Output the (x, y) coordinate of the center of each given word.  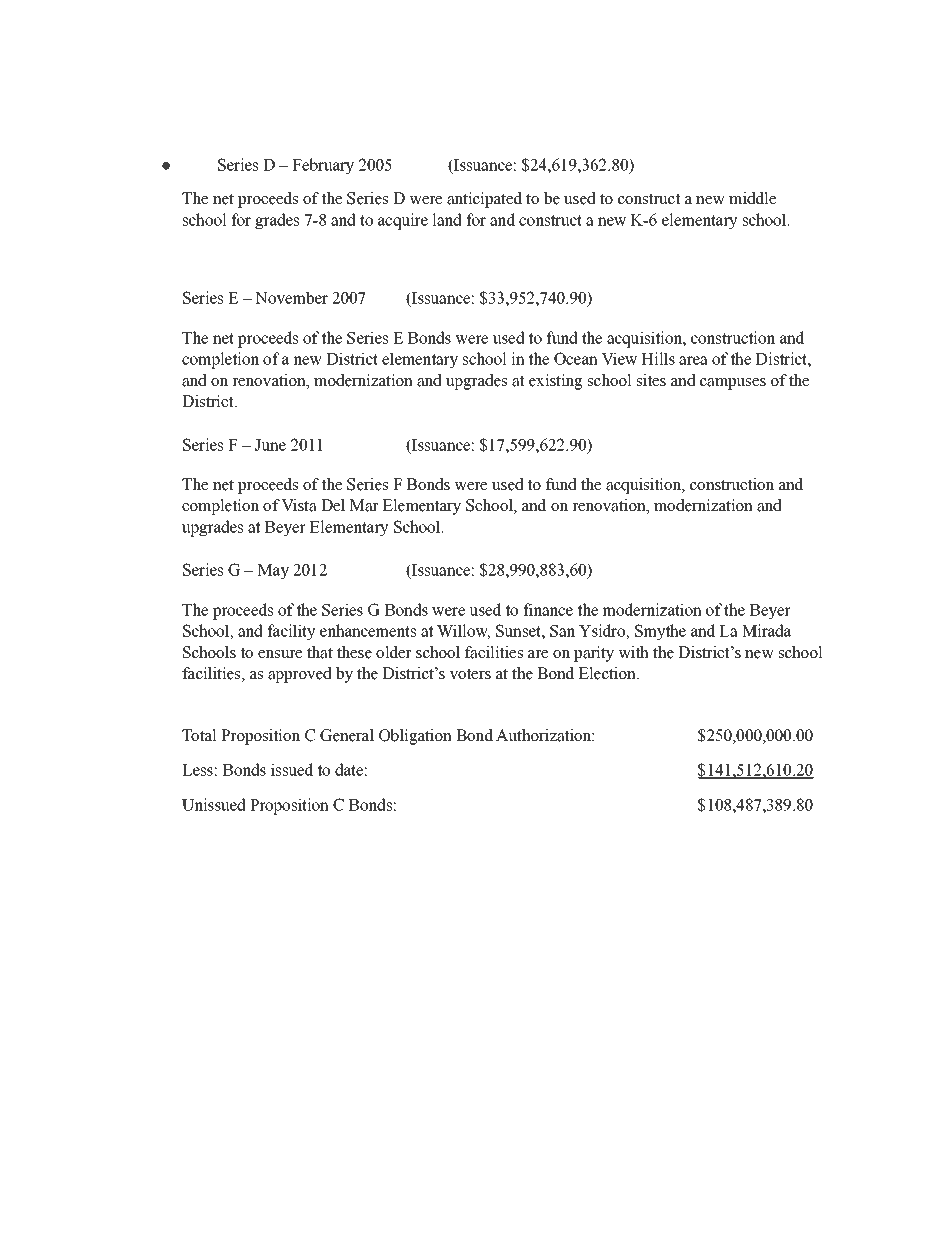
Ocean (576, 358)
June (270, 445)
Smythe (660, 632)
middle (752, 198)
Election (608, 673)
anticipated (484, 200)
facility (291, 632)
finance (548, 609)
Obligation (415, 737)
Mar (364, 505)
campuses (733, 384)
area (693, 360)
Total (199, 735)
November (291, 297)
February (323, 166)
